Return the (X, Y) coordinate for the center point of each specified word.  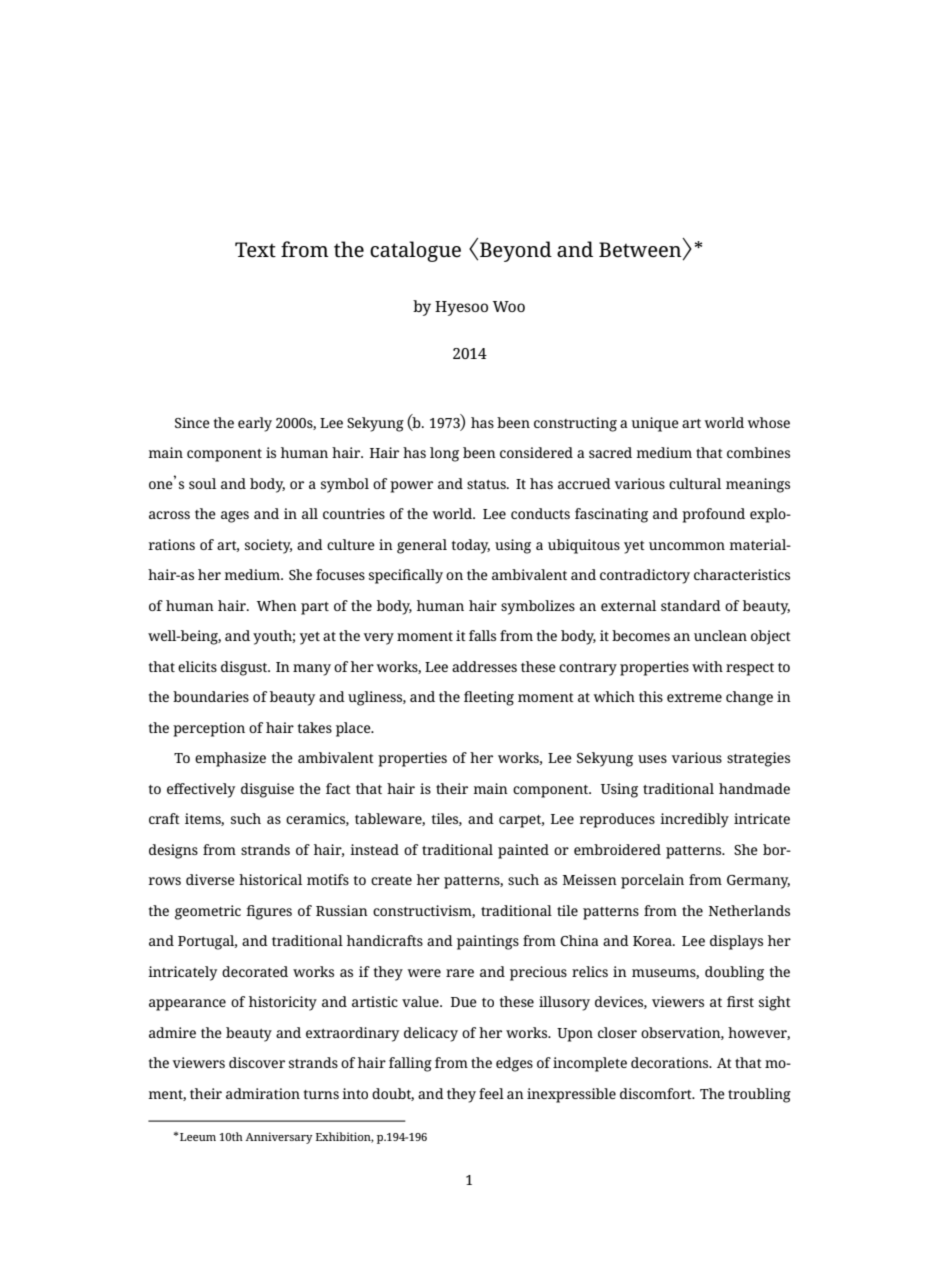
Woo (508, 306)
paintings (488, 942)
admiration (263, 1093)
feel (491, 1093)
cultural (695, 483)
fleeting (489, 698)
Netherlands (749, 910)
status (487, 484)
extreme (694, 697)
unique (655, 424)
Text (255, 250)
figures (269, 912)
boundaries (211, 696)
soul (202, 483)
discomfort (657, 1093)
